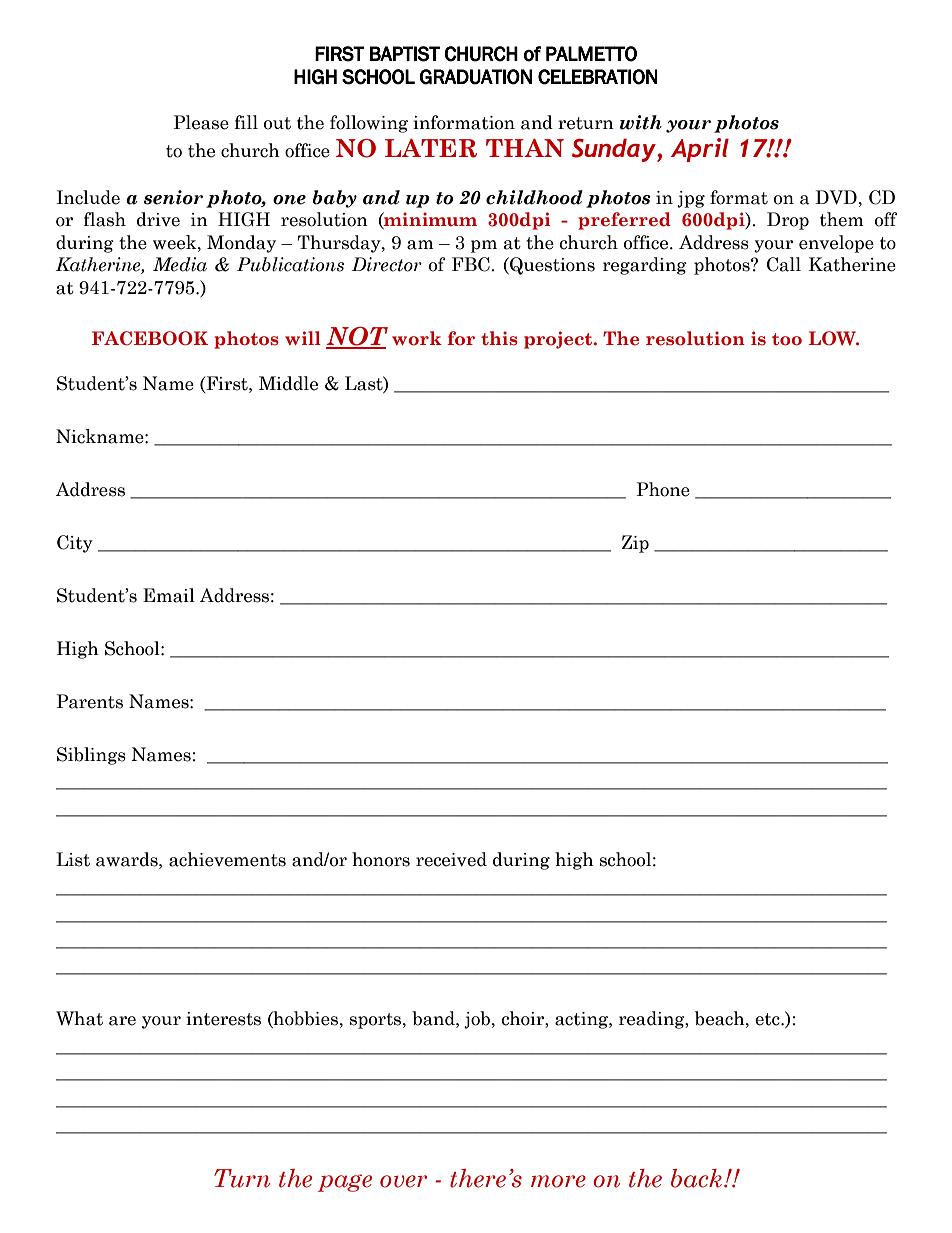  Describe the element at coordinates (635, 544) in the screenshot. I see `Zip` at that location.
